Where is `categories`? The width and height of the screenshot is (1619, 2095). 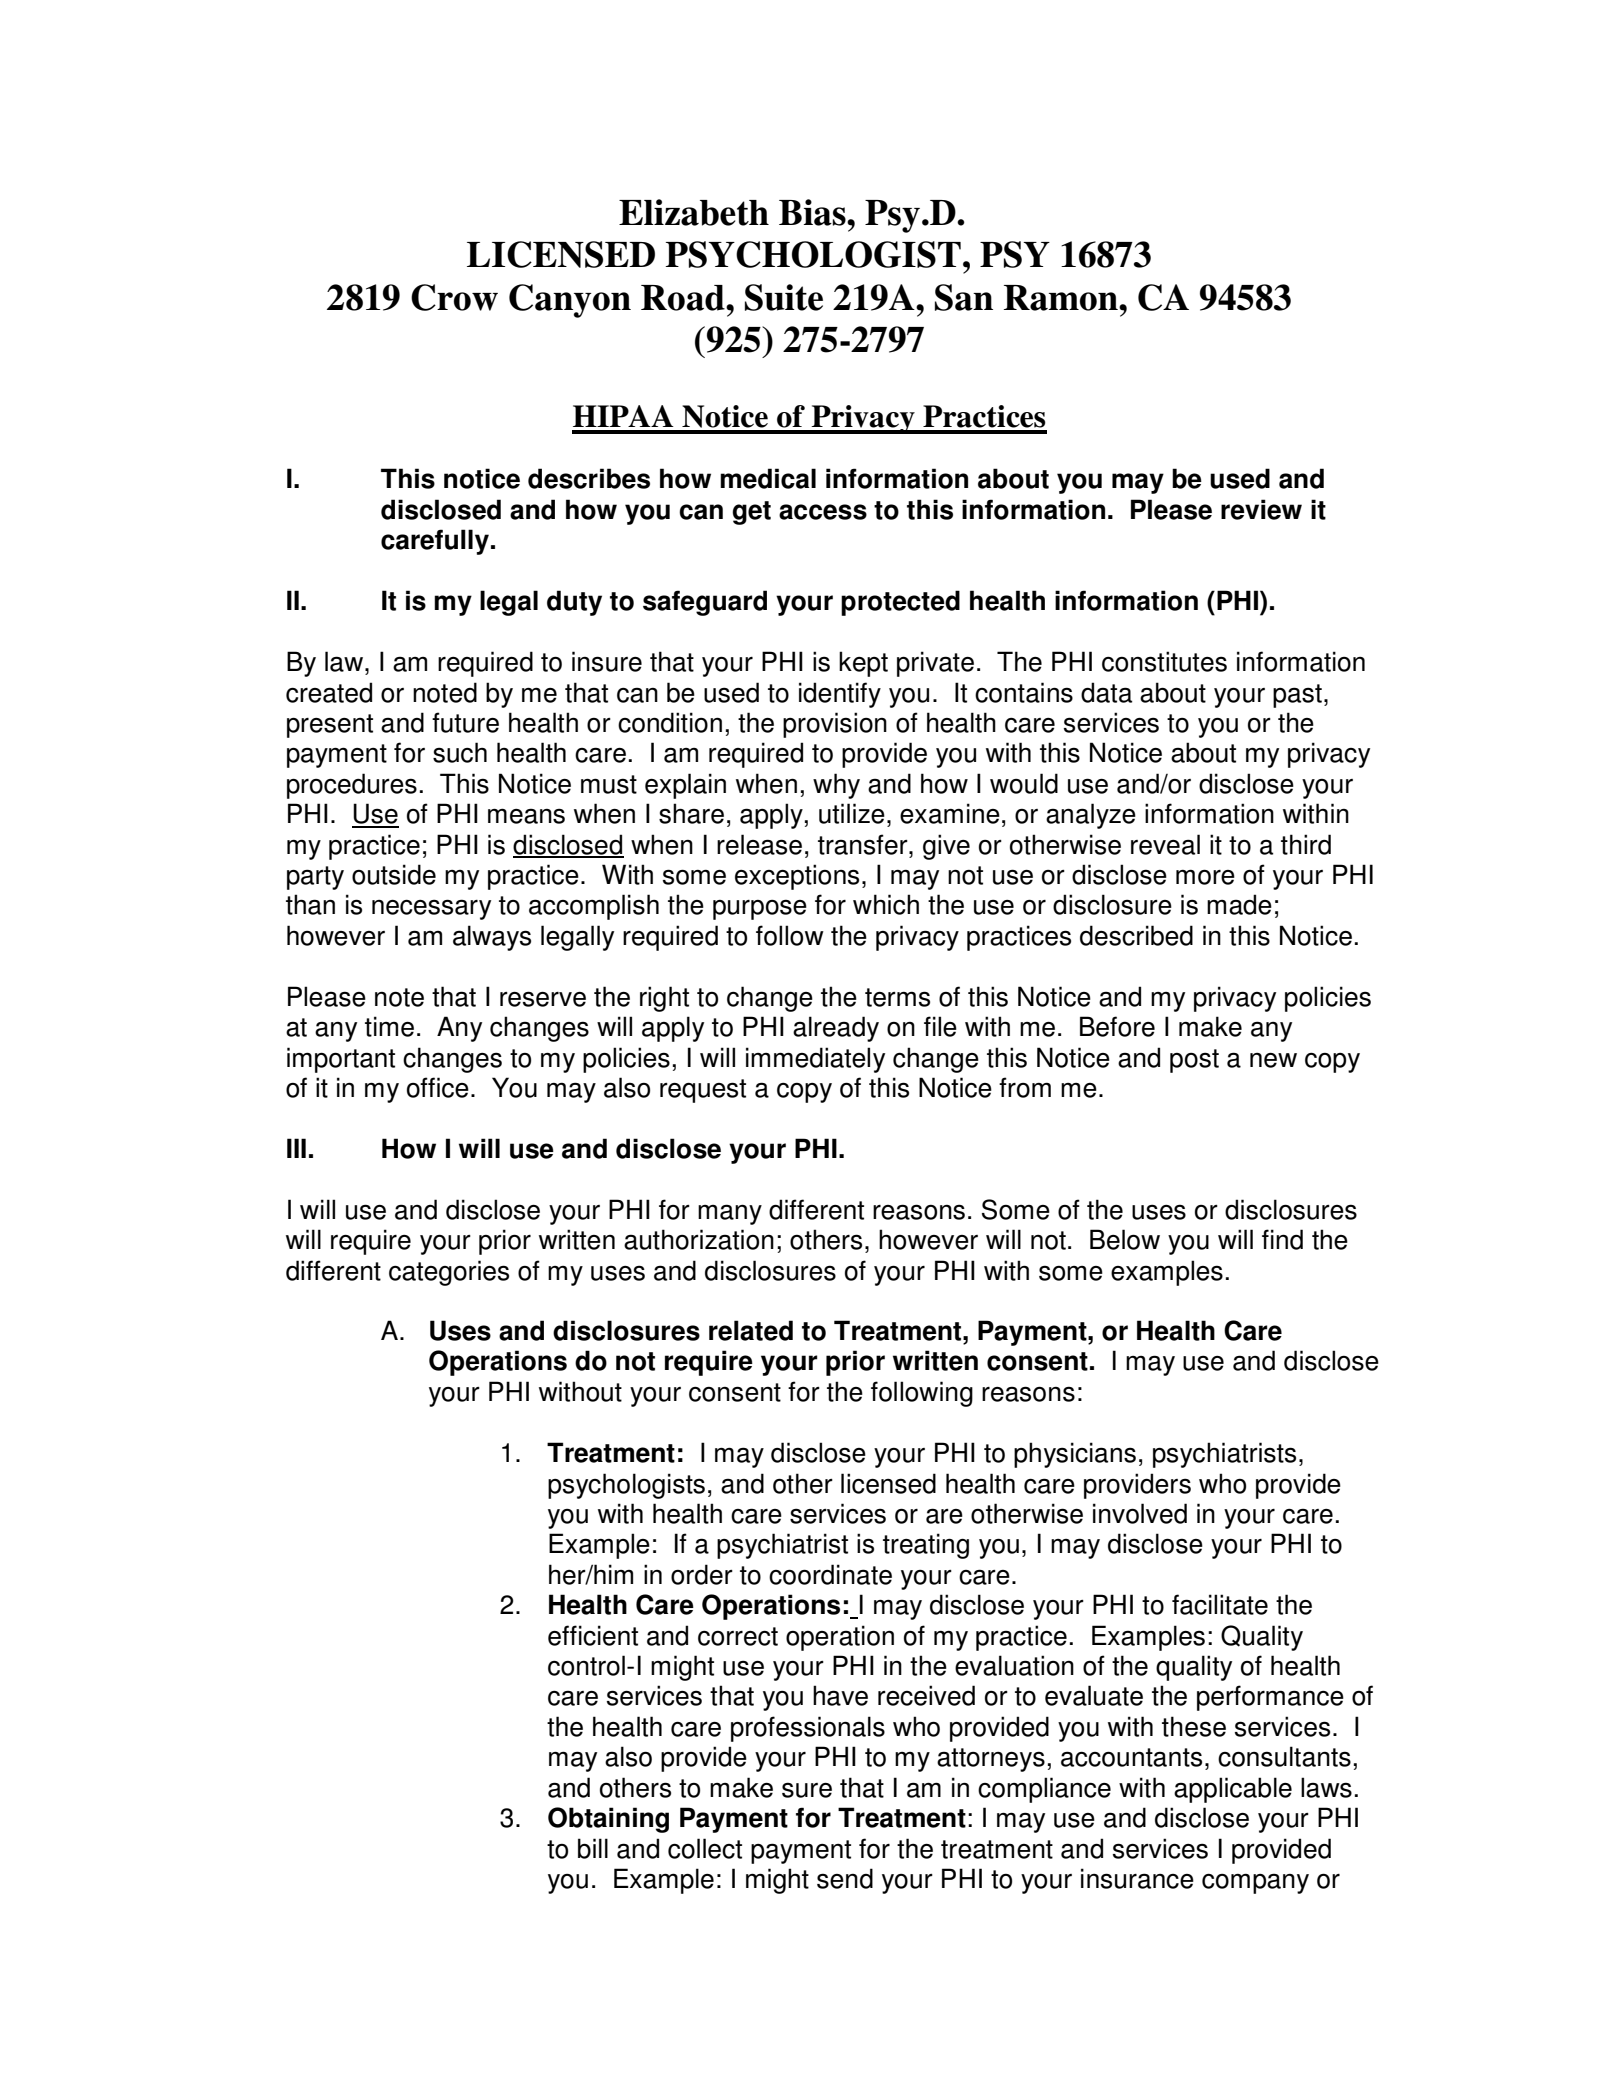 categories is located at coordinates (449, 1273).
